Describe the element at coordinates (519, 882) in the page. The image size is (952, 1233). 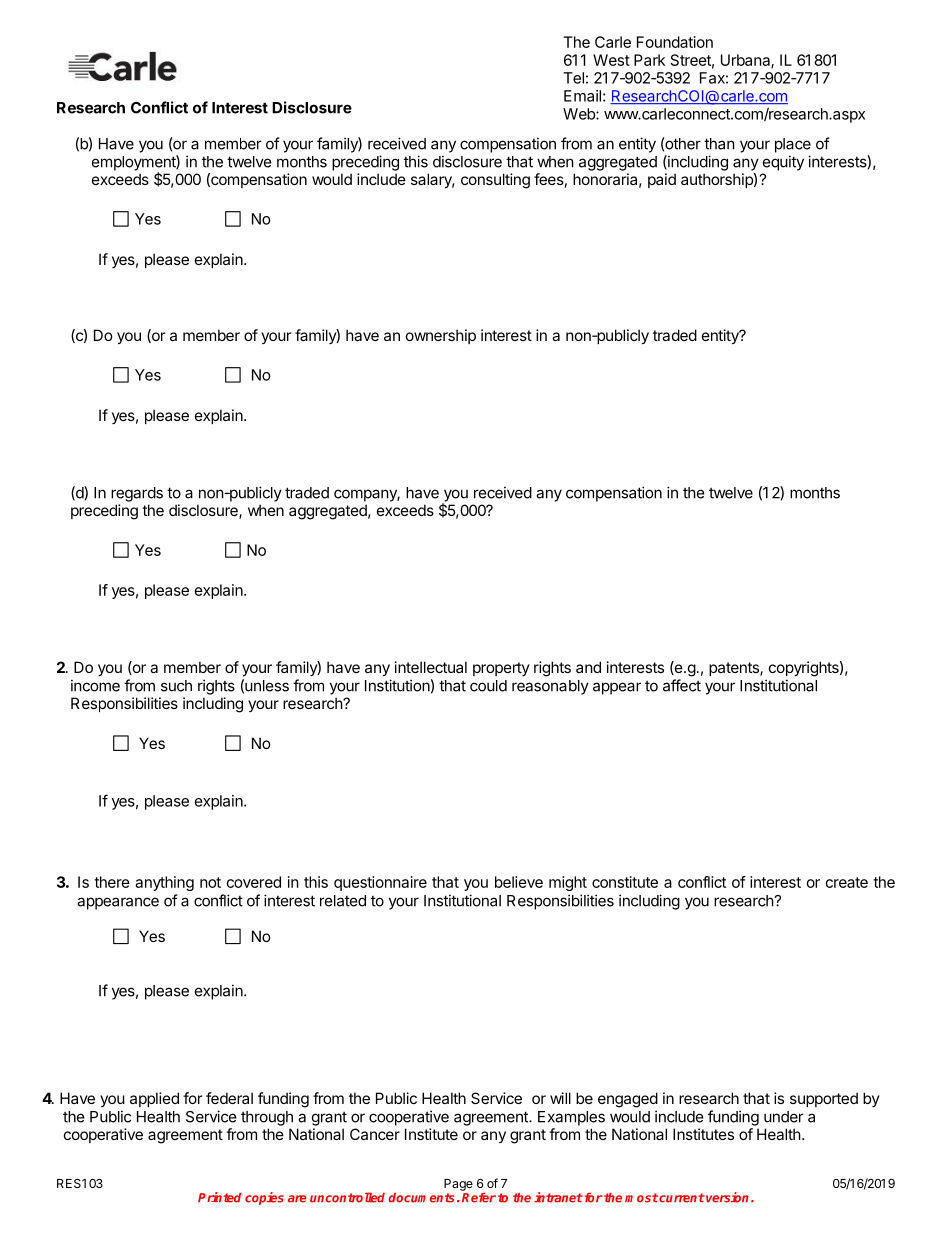
I see `believe` at that location.
